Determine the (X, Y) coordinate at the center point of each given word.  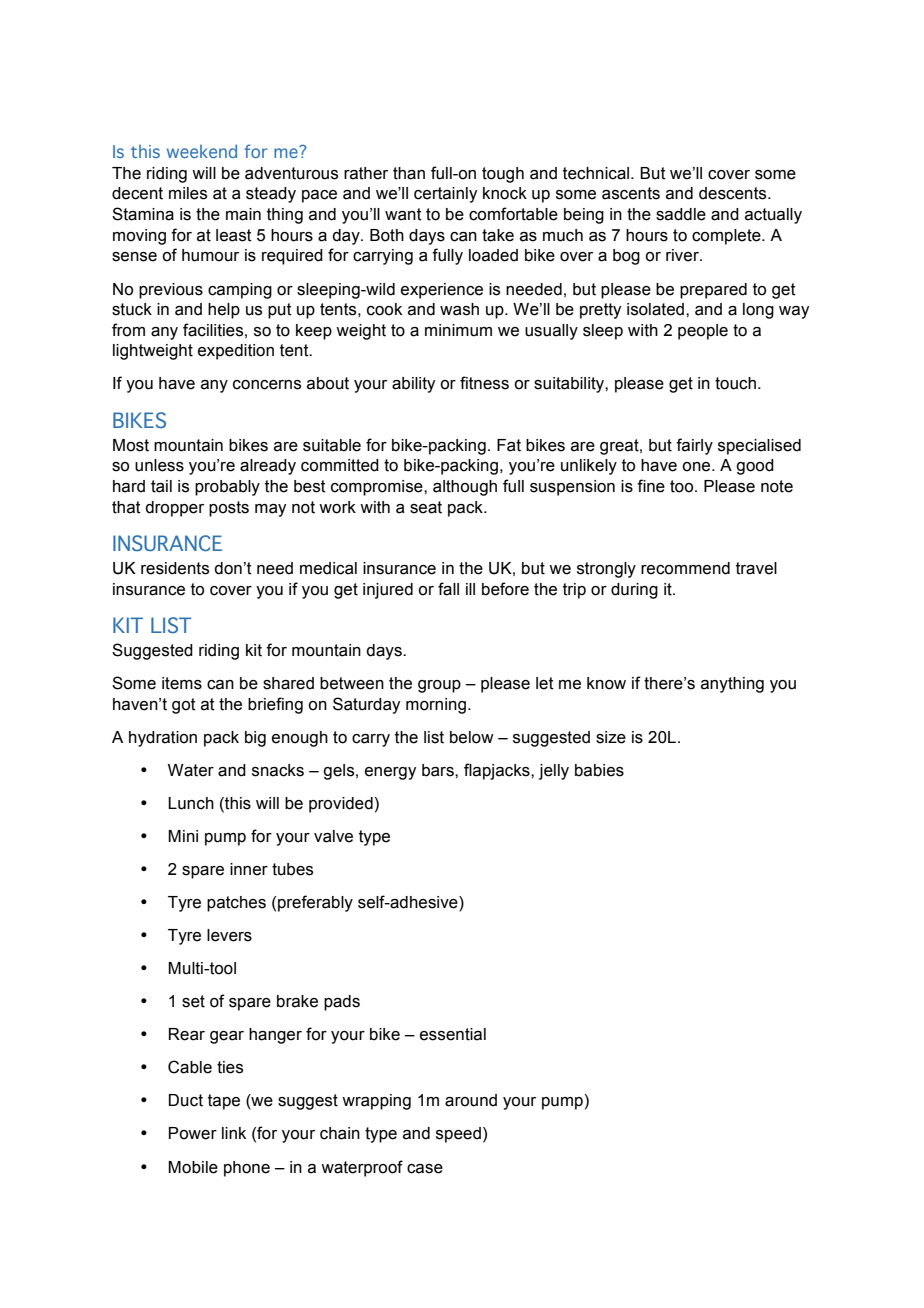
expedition (236, 352)
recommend (685, 568)
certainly (445, 195)
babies (599, 770)
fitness (484, 383)
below (472, 737)
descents (734, 193)
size (611, 737)
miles (188, 193)
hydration (163, 739)
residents (175, 568)
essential (453, 1034)
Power (193, 1133)
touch (735, 383)
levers (229, 935)
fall (448, 589)
